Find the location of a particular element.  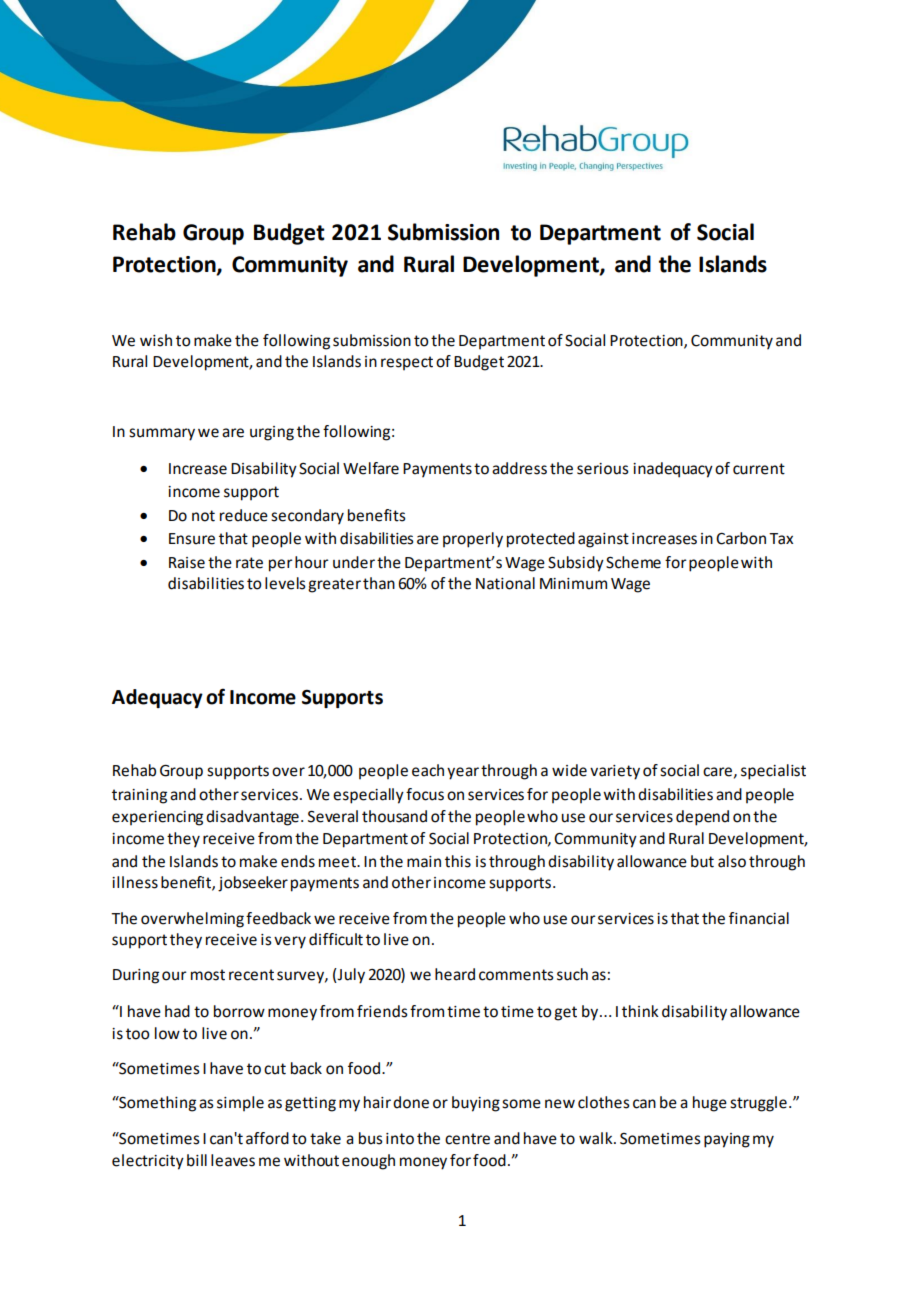

centre is located at coordinates (467, 1139).
